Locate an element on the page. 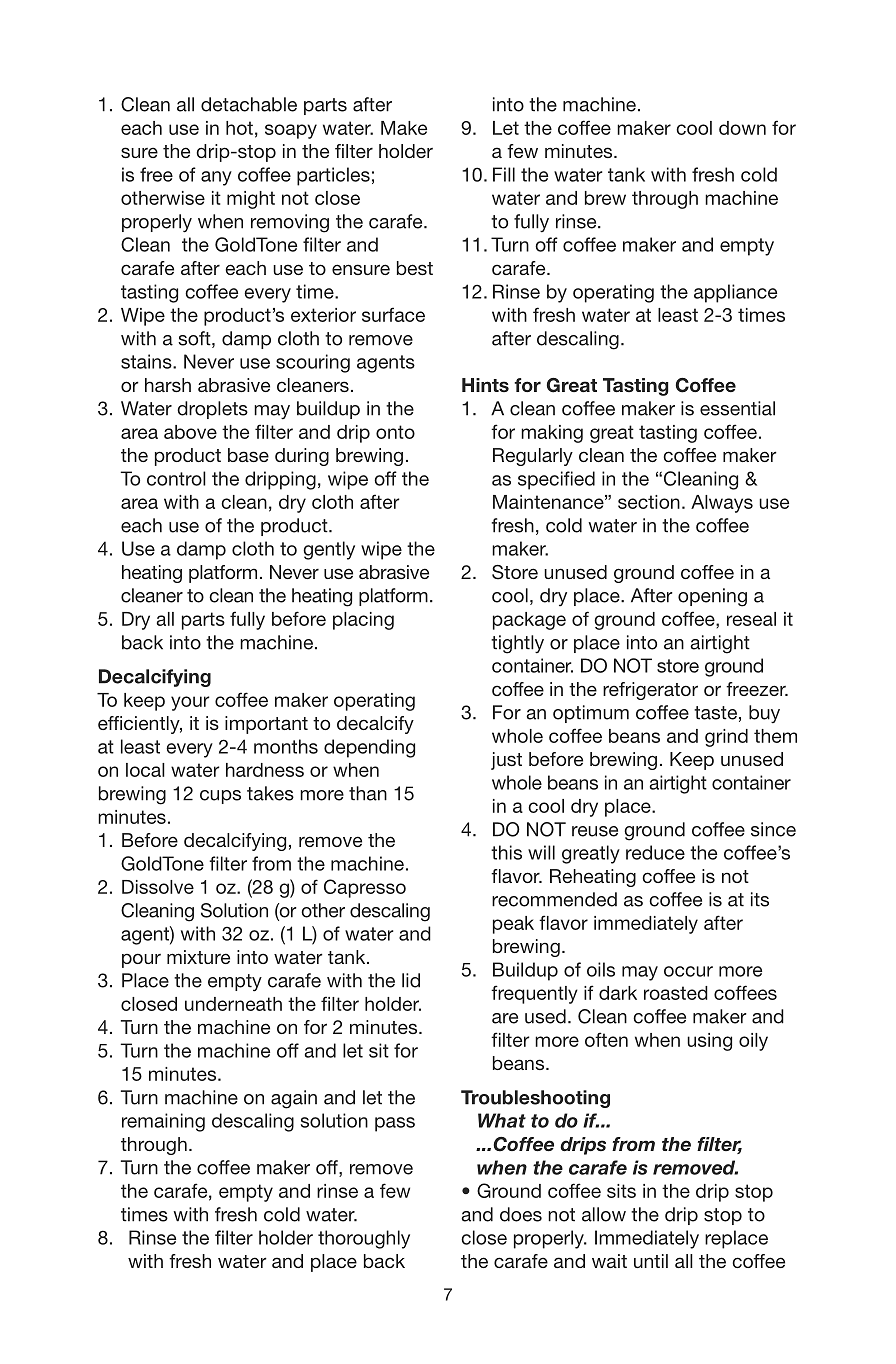  does is located at coordinates (521, 1214).
